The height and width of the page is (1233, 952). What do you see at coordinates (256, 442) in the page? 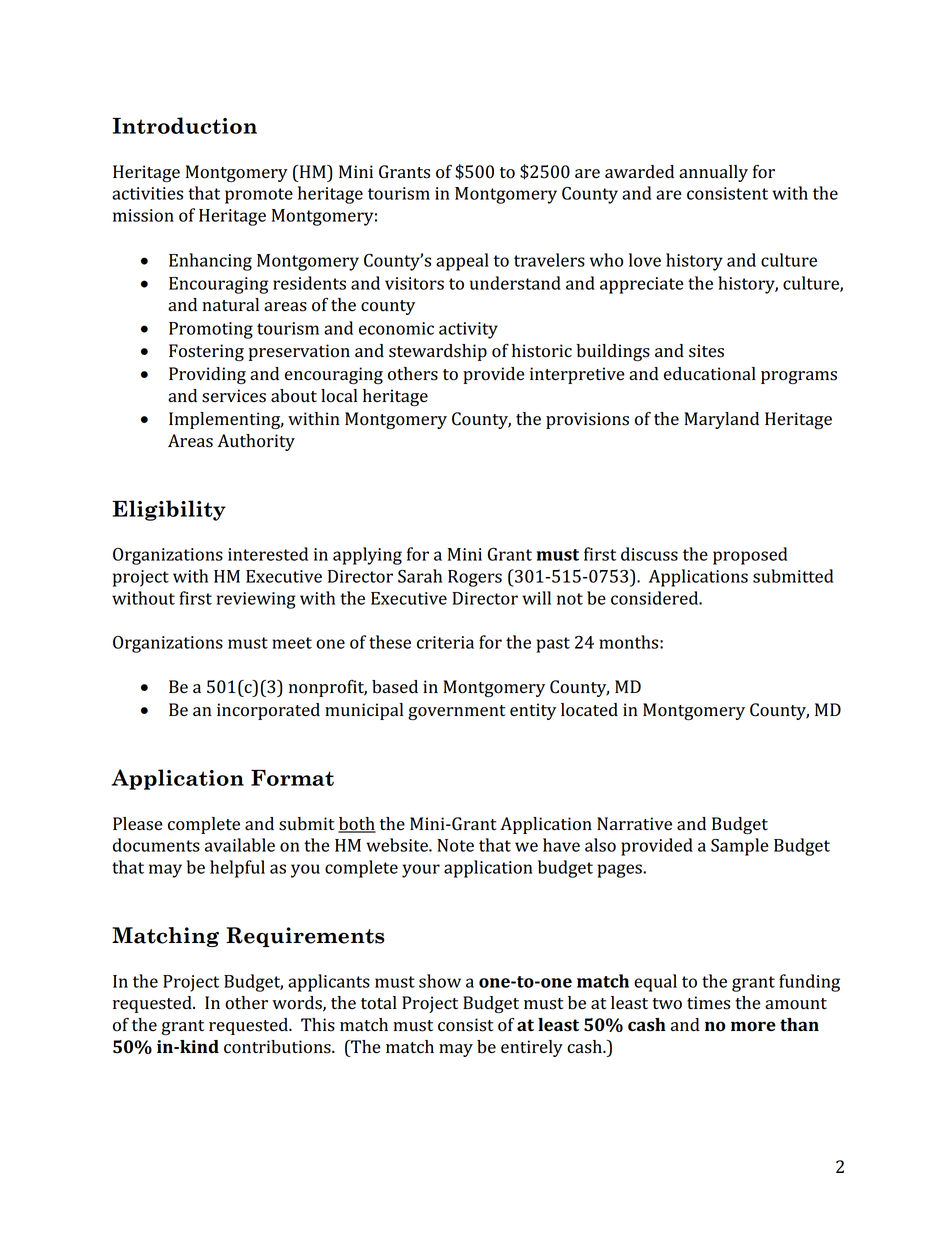
I see `Authority` at bounding box center [256, 442].
